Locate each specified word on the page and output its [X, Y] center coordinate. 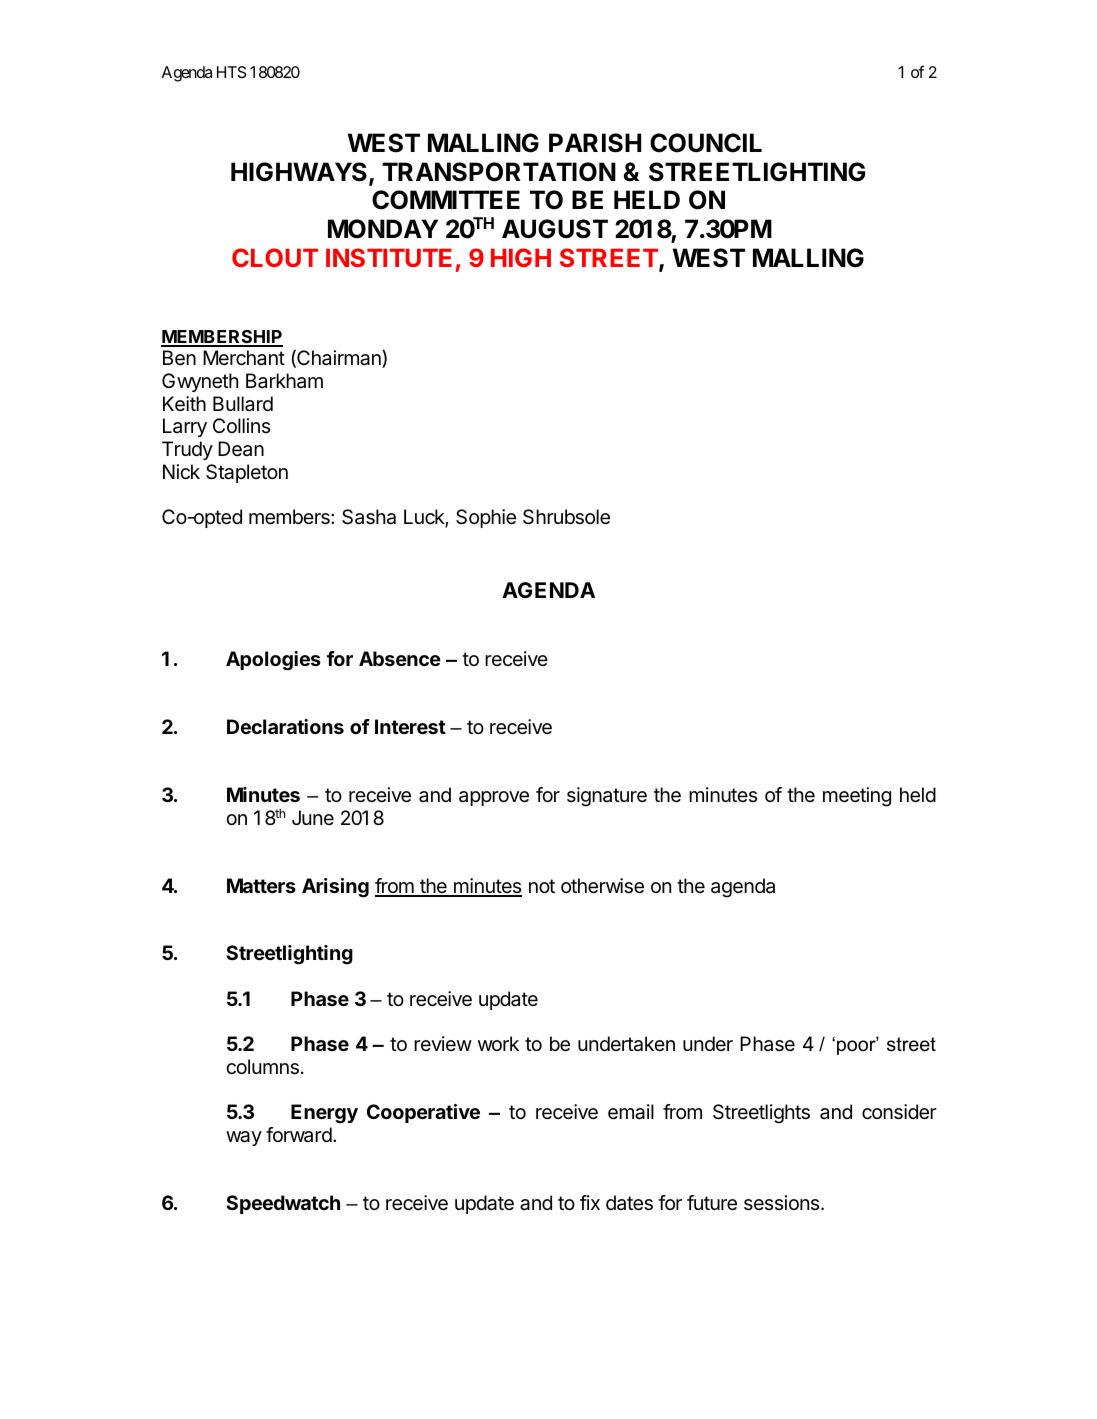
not [542, 886]
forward [299, 1135]
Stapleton [247, 473]
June [313, 817]
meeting [857, 797]
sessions [783, 1202]
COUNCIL [706, 143]
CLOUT [275, 257]
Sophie [486, 518]
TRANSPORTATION [499, 172]
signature [607, 797]
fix [590, 1202]
